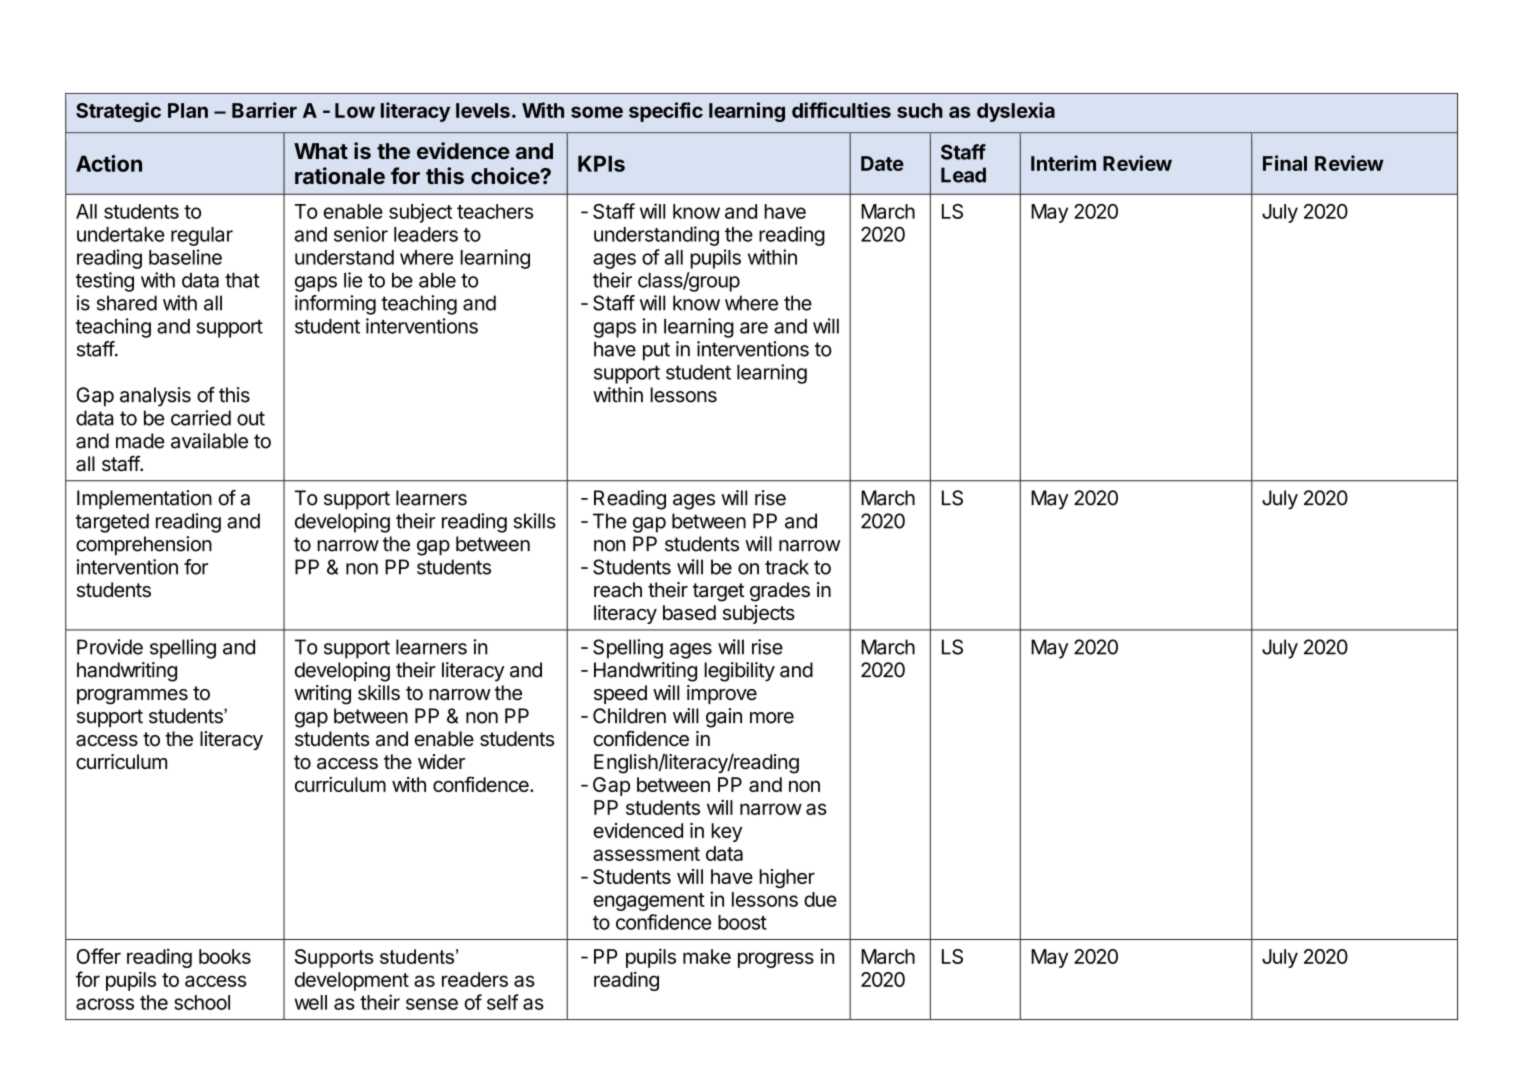  Describe the element at coordinates (1063, 163) in the screenshot. I see `Interim` at that location.
